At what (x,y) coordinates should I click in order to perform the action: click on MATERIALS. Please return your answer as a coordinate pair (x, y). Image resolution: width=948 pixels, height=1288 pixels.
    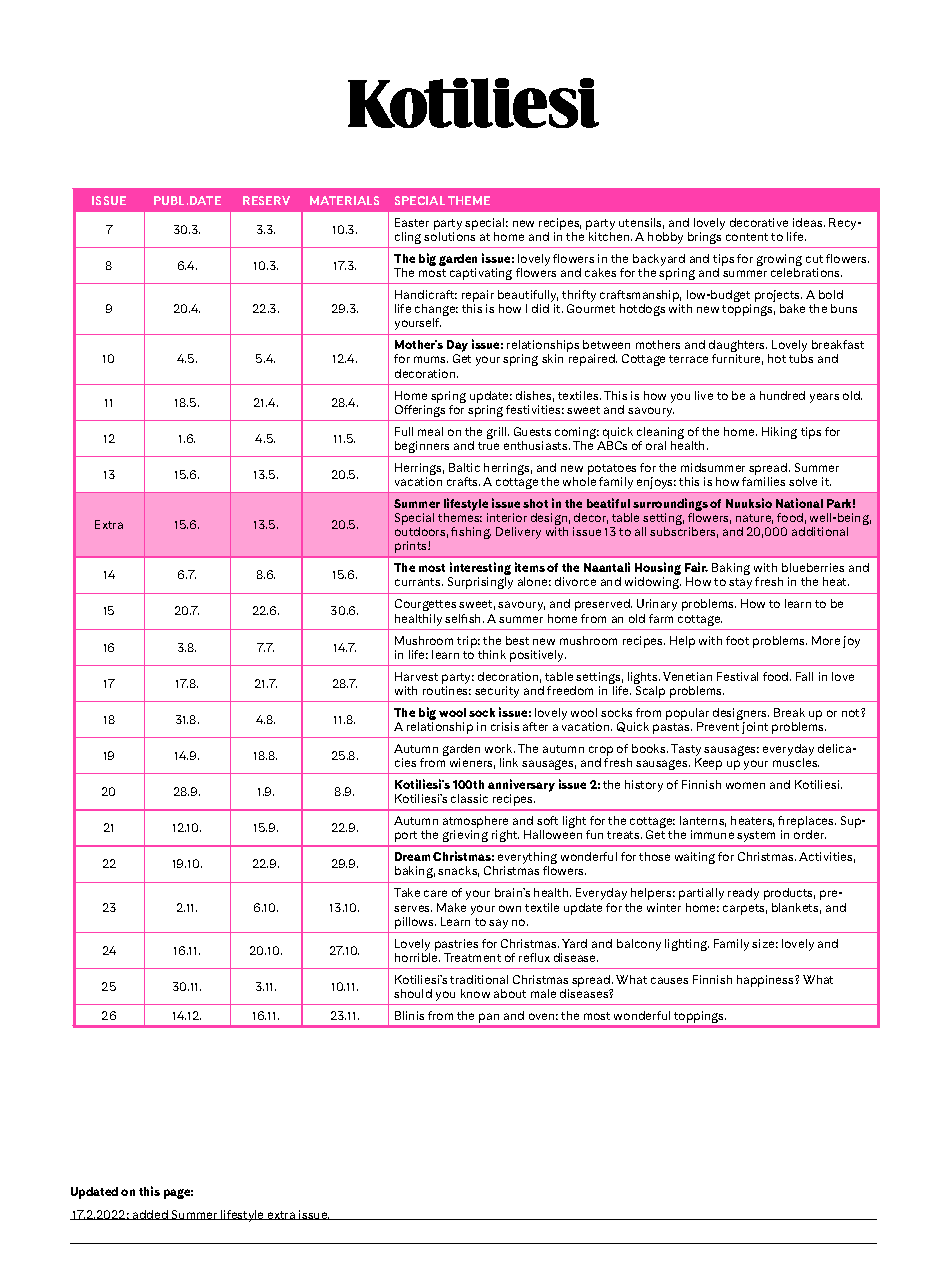
    Looking at the image, I should click on (344, 200).
